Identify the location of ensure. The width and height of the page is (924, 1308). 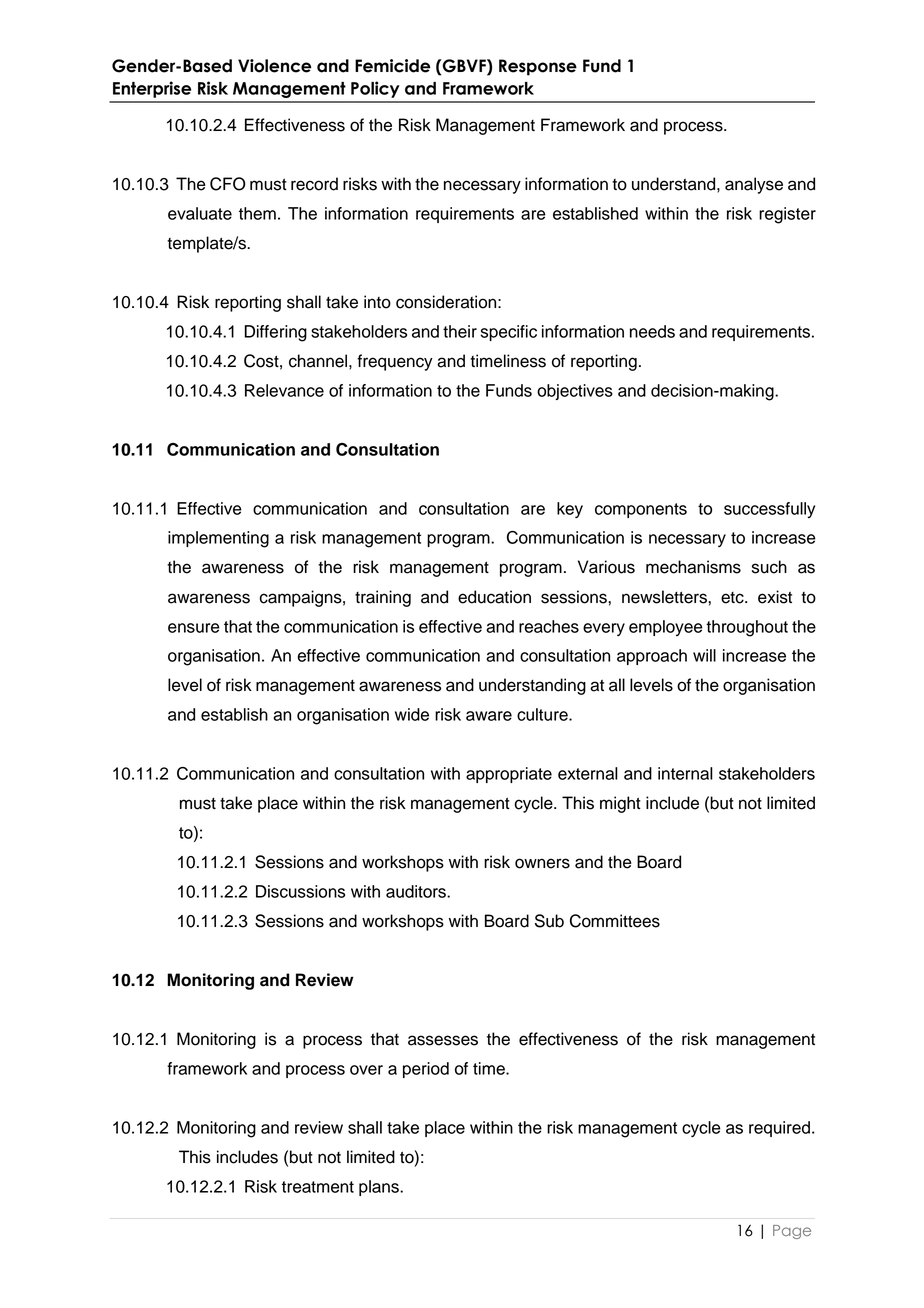
(194, 628).
